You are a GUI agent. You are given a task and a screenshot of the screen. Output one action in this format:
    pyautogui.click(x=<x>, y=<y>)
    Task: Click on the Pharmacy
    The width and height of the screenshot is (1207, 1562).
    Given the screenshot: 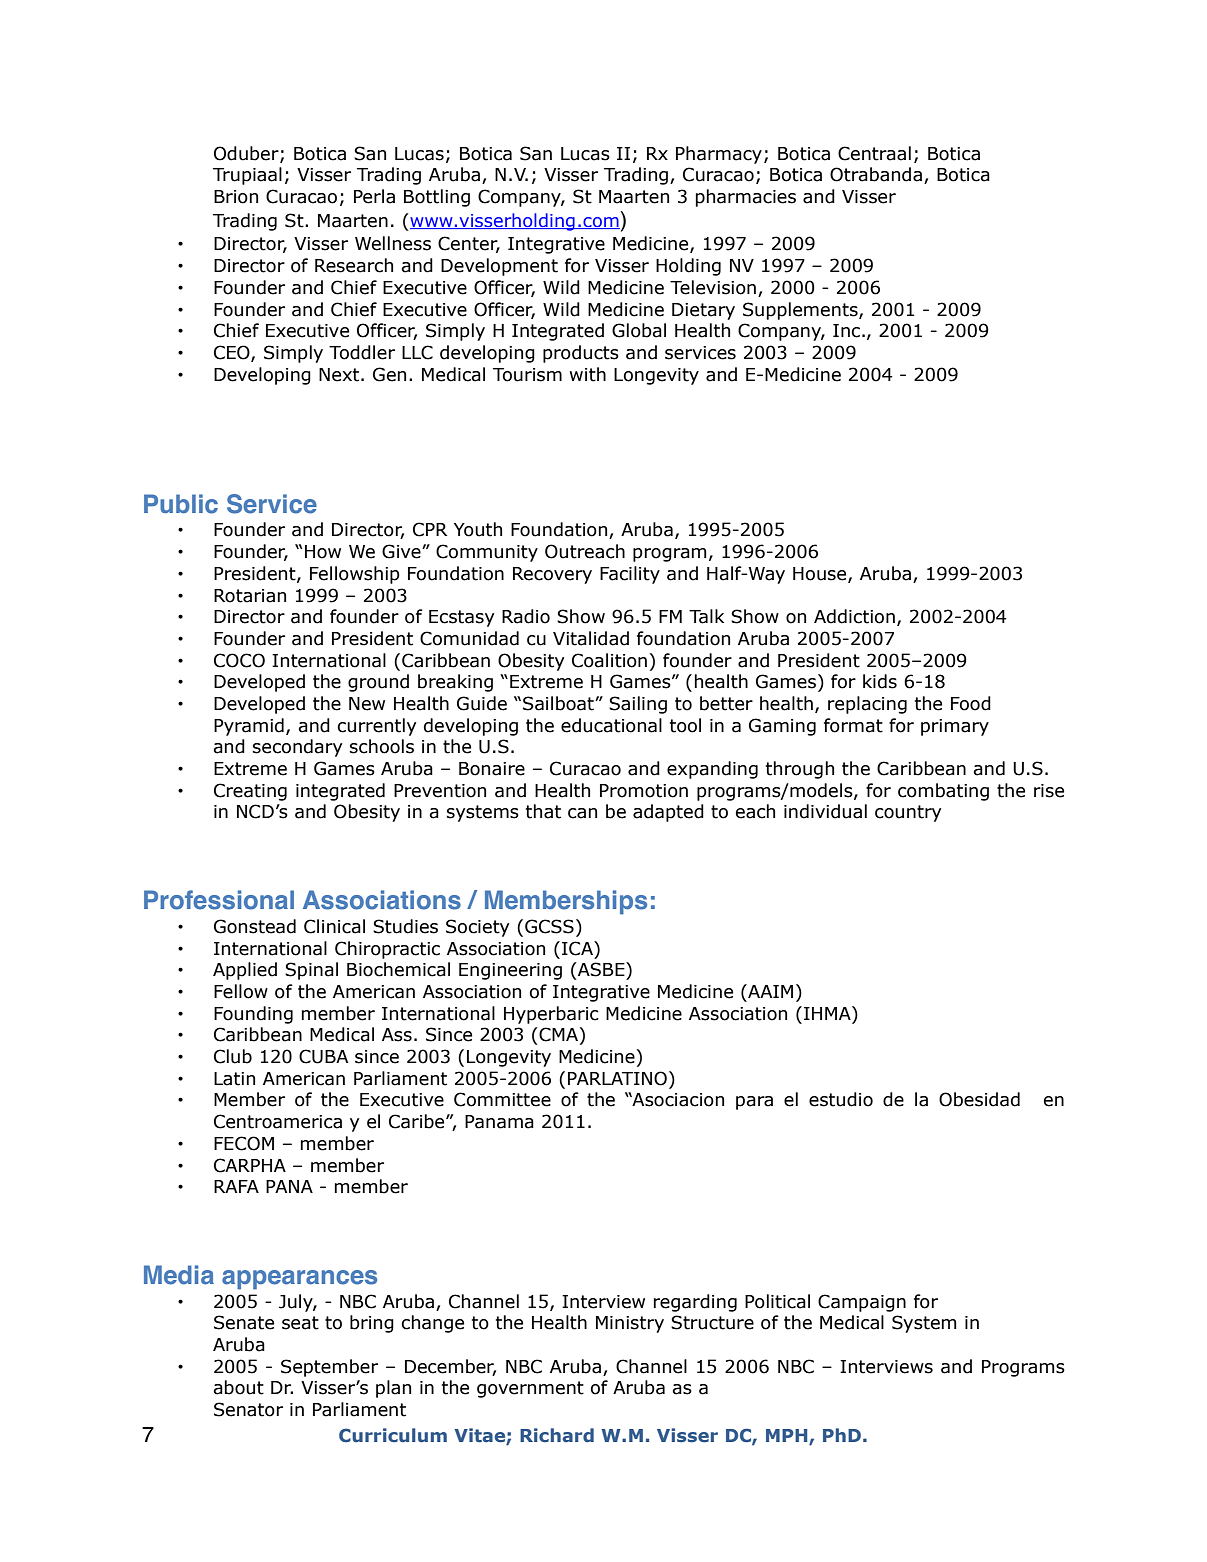 What is the action you would take?
    pyautogui.click(x=719, y=155)
